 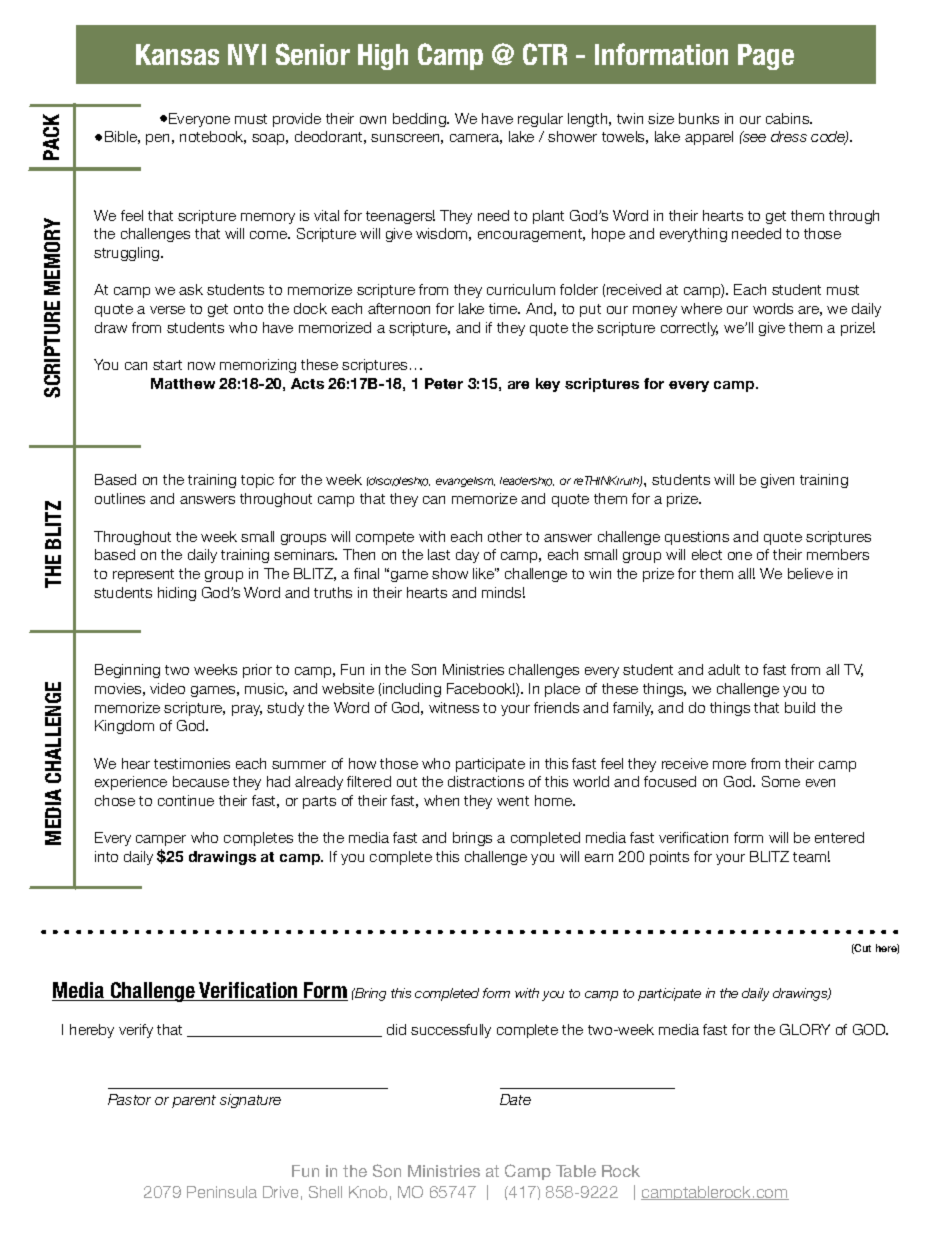 I want to click on Some, so click(x=781, y=781).
